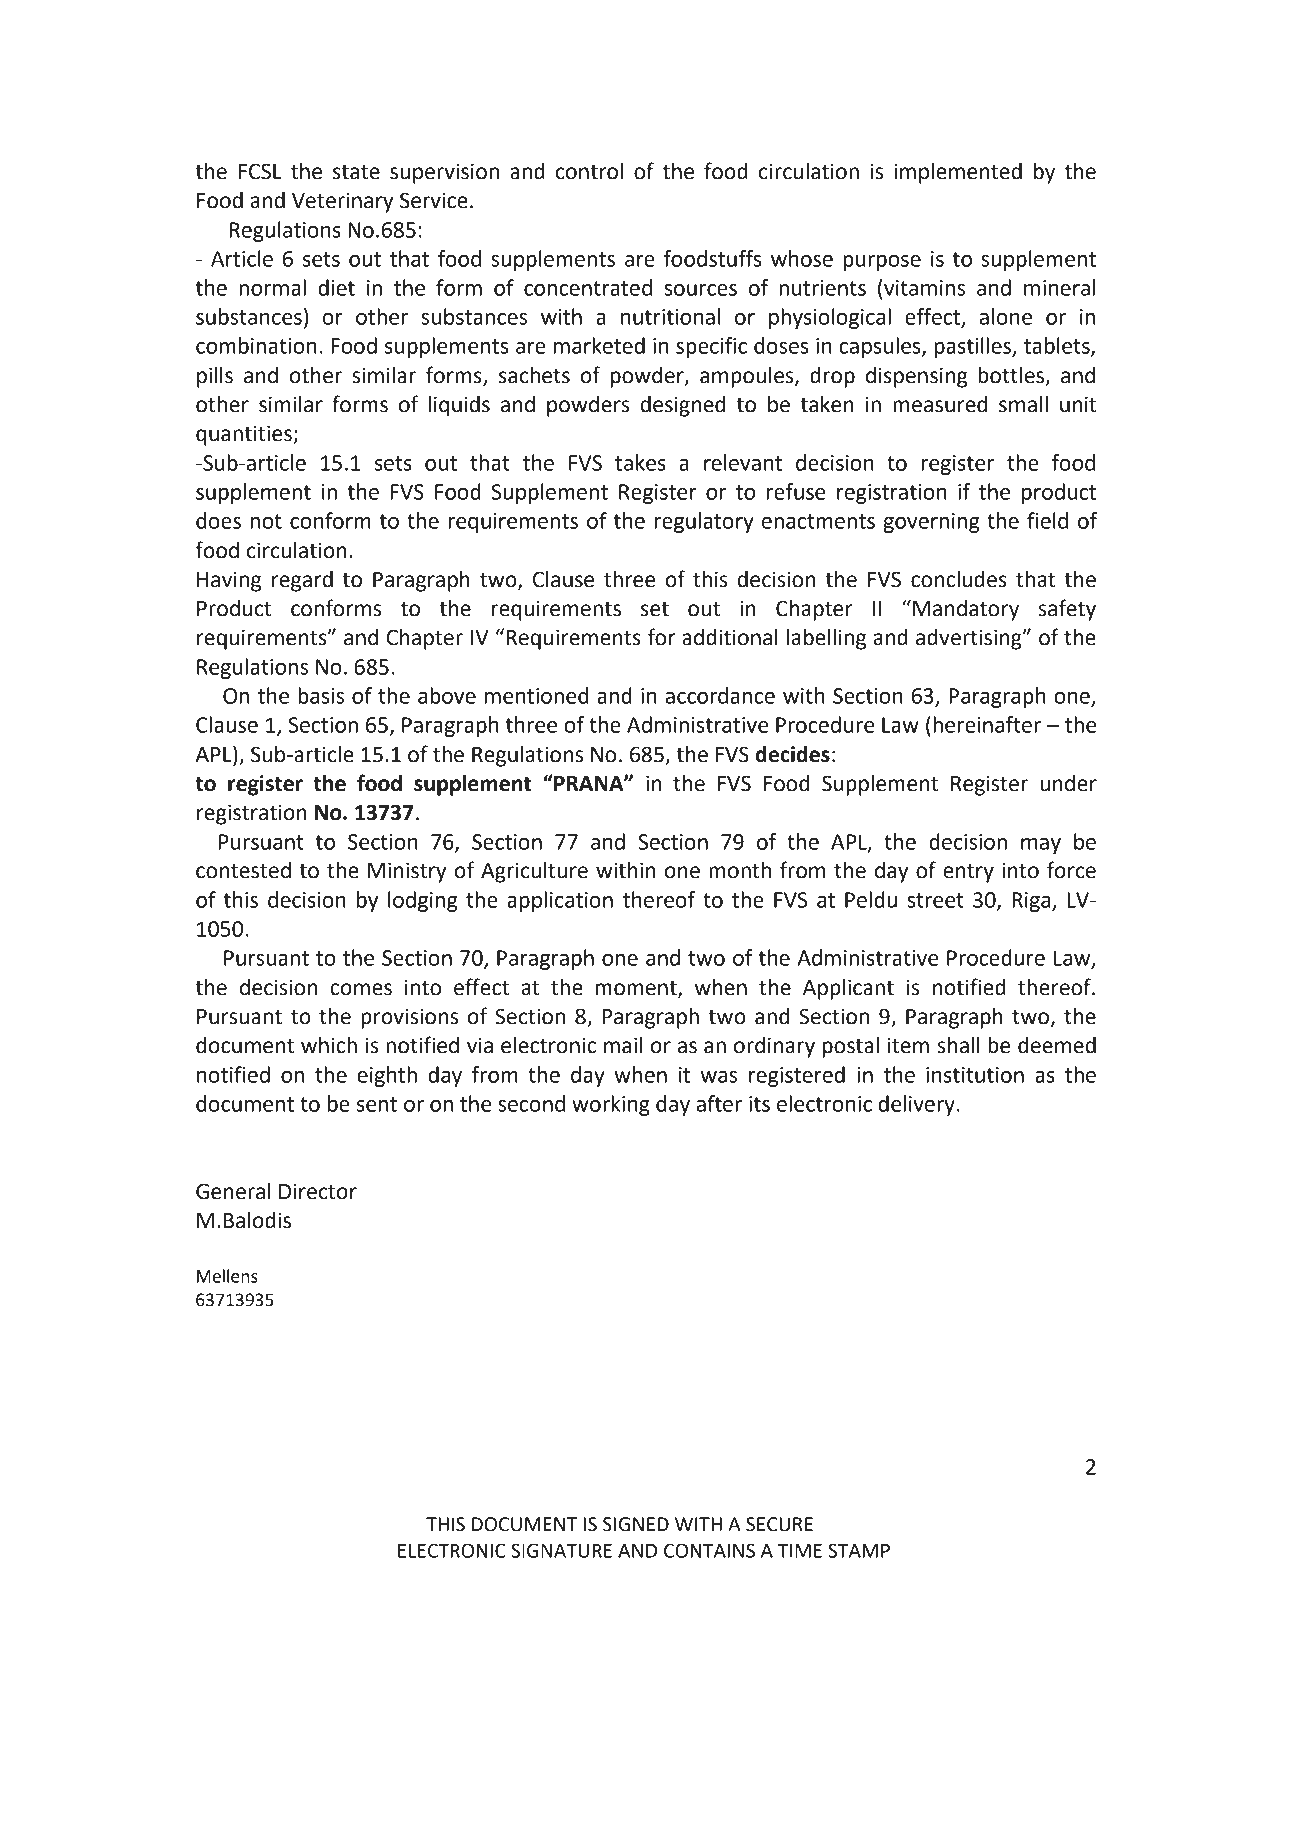 Image resolution: width=1292 pixels, height=1827 pixels. What do you see at coordinates (589, 171) in the image?
I see `control` at bounding box center [589, 171].
